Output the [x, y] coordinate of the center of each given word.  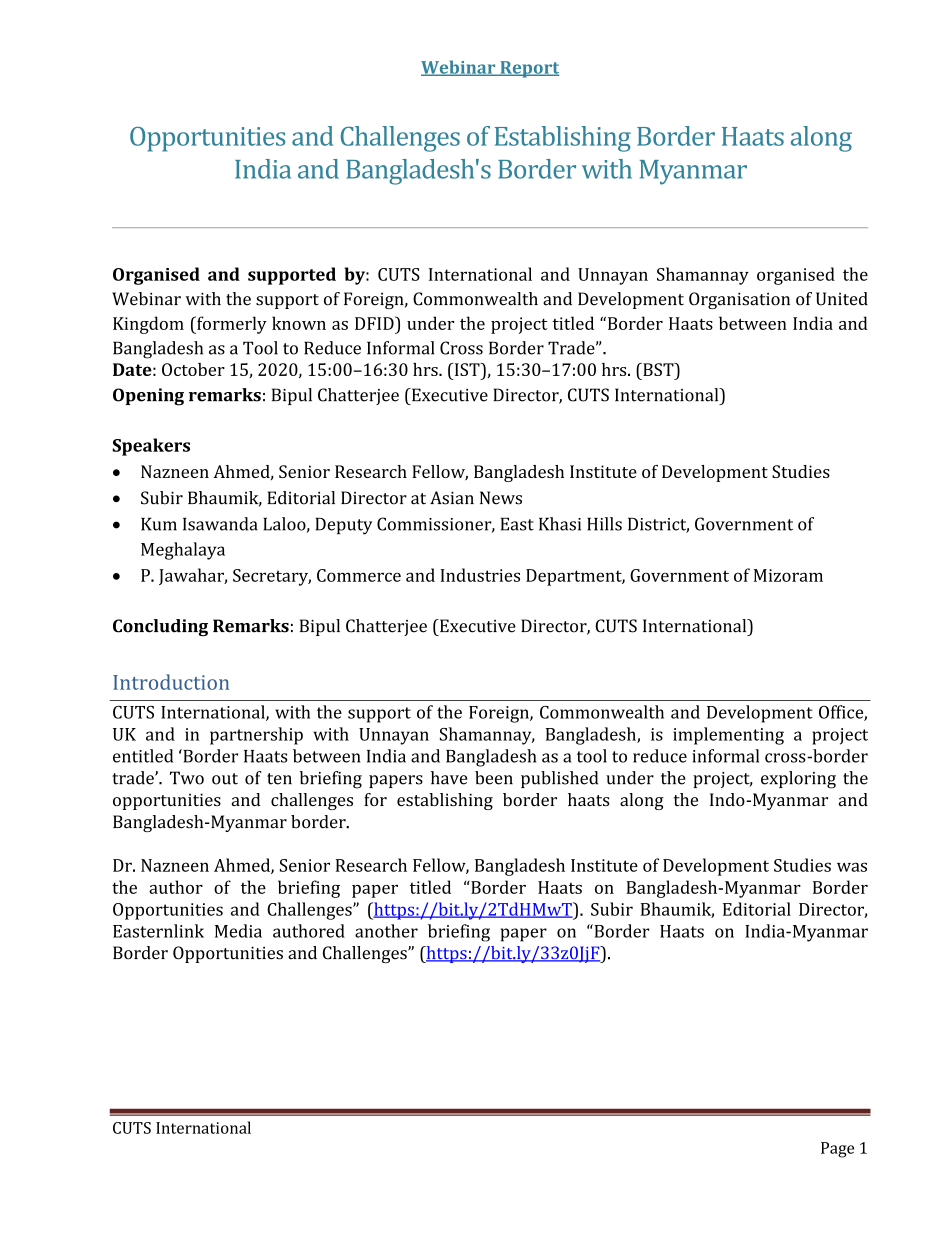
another [386, 931]
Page [837, 1150]
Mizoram [788, 575]
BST [658, 369]
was [852, 867]
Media [238, 931]
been [494, 778]
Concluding [160, 628]
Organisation [739, 300]
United [842, 299]
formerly [231, 325]
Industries [480, 575]
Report [528, 69]
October [193, 369]
